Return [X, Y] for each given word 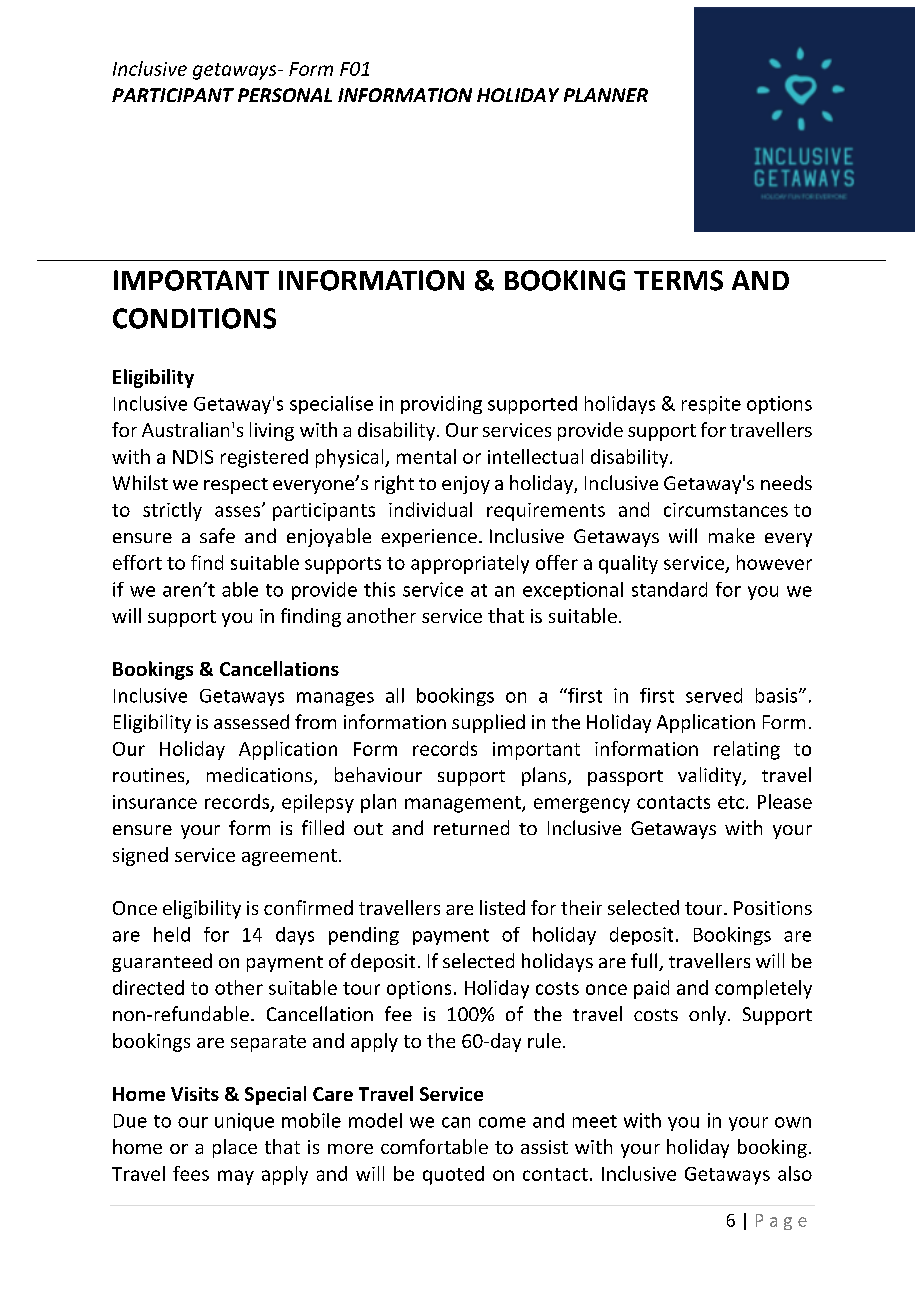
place [235, 1148]
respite [711, 405]
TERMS [678, 280]
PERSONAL [285, 95]
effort [137, 562]
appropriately [470, 564]
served [714, 695]
